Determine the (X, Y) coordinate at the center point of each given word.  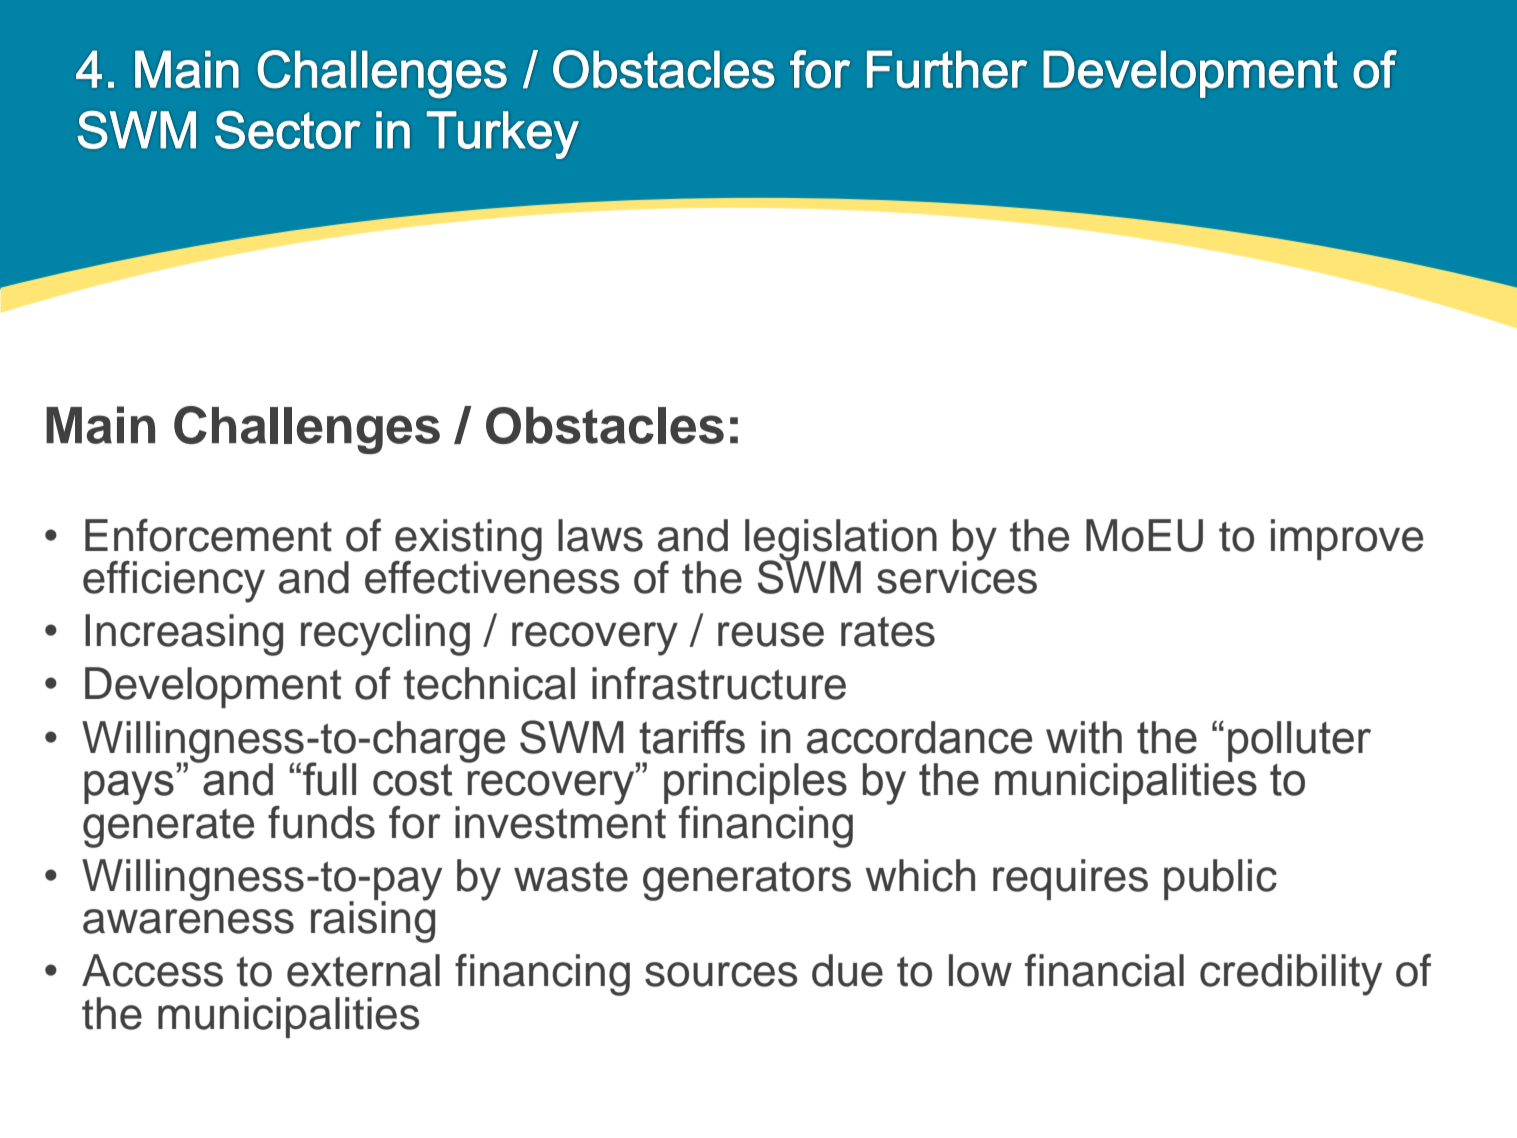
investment (561, 821)
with (1084, 737)
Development (213, 687)
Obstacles (605, 425)
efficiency (174, 582)
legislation (841, 541)
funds (321, 822)
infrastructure (719, 683)
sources (721, 974)
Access (152, 970)
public (1220, 879)
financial (1104, 970)
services (957, 576)
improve (1347, 539)
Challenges (307, 430)
